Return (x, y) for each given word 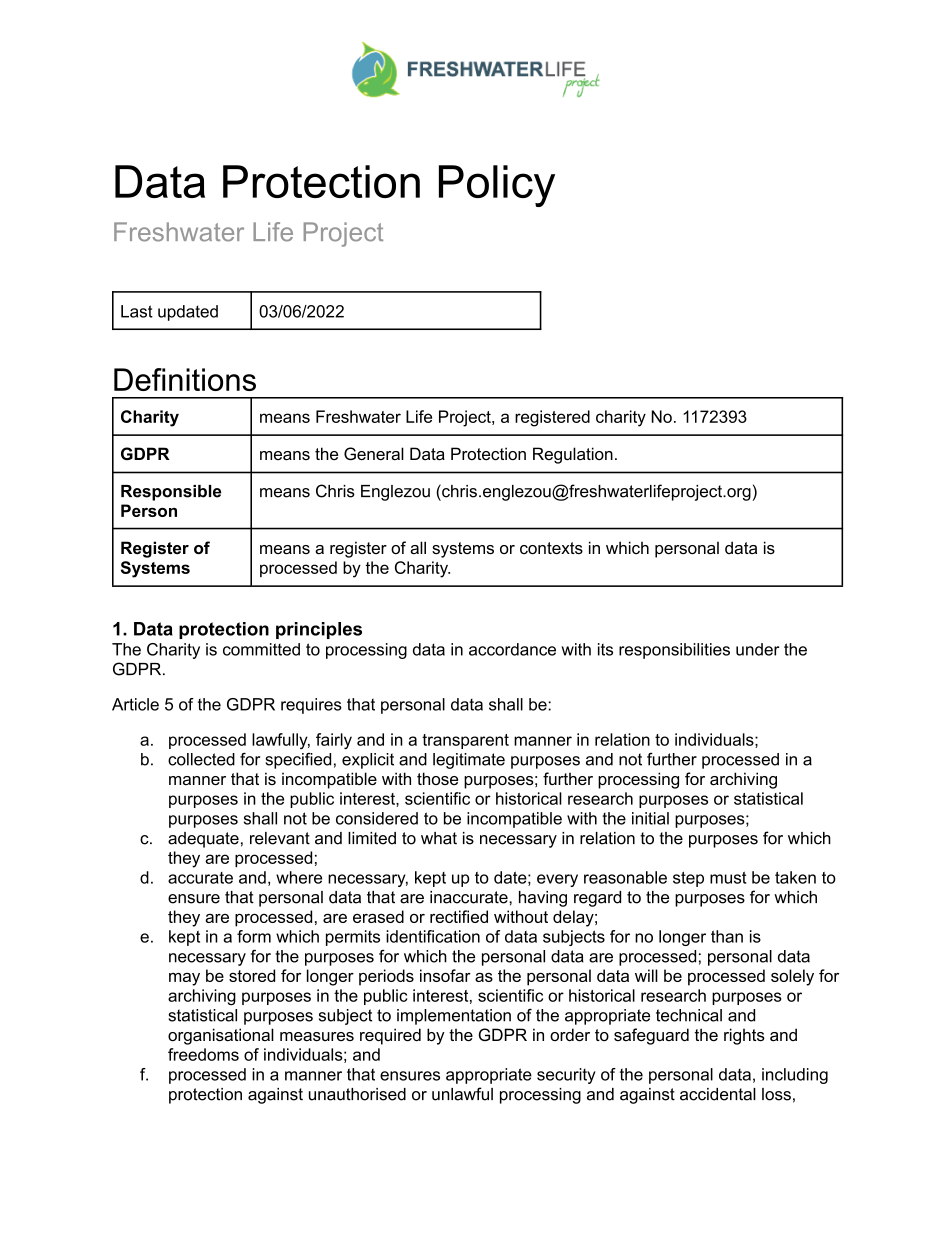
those (437, 778)
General (374, 454)
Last (137, 311)
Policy (497, 186)
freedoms (203, 1054)
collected (201, 759)
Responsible (171, 493)
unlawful (462, 1094)
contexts (551, 548)
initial (650, 818)
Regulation (573, 455)
